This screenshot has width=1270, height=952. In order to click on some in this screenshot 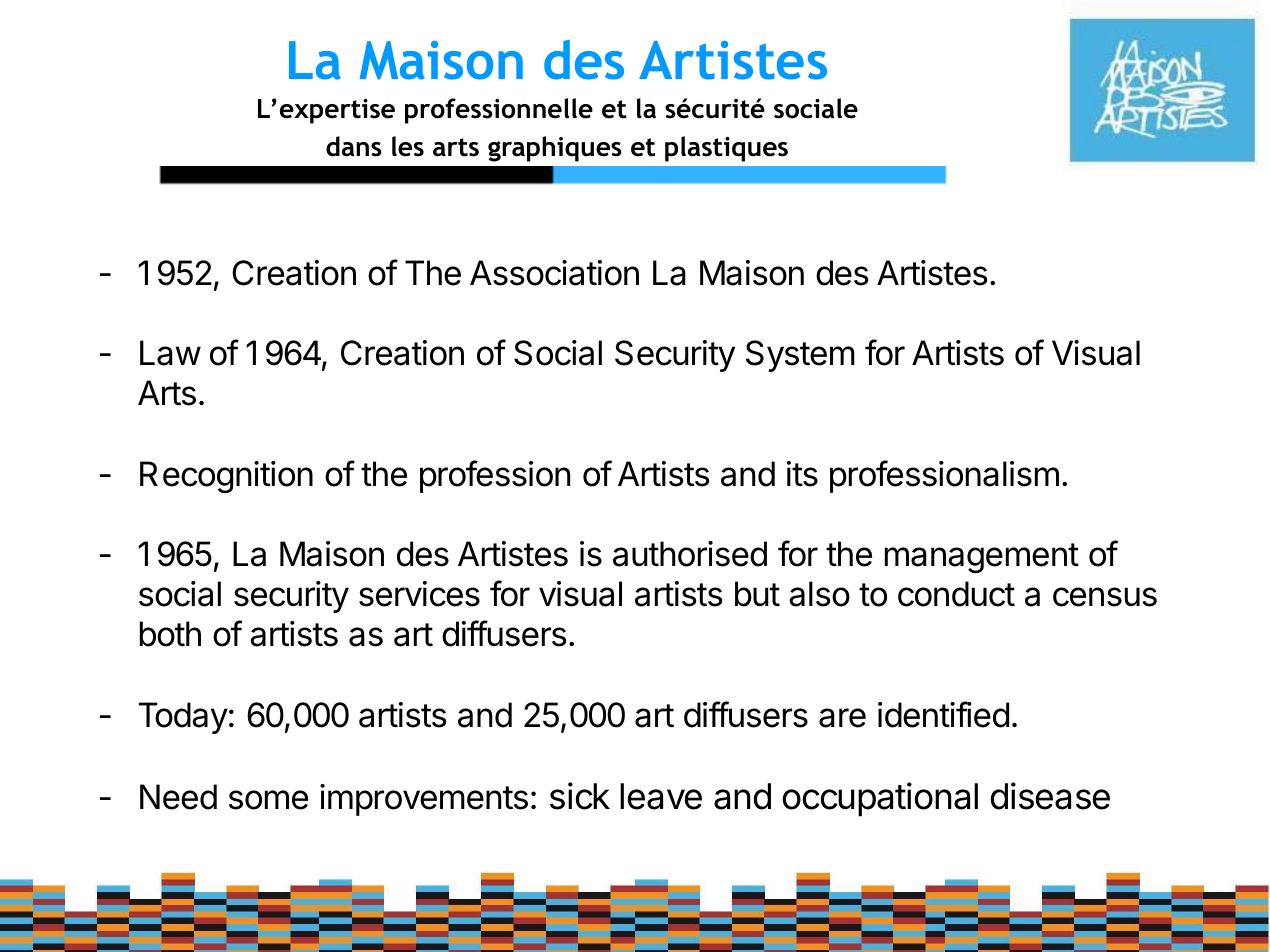, I will do `click(268, 800)`.
